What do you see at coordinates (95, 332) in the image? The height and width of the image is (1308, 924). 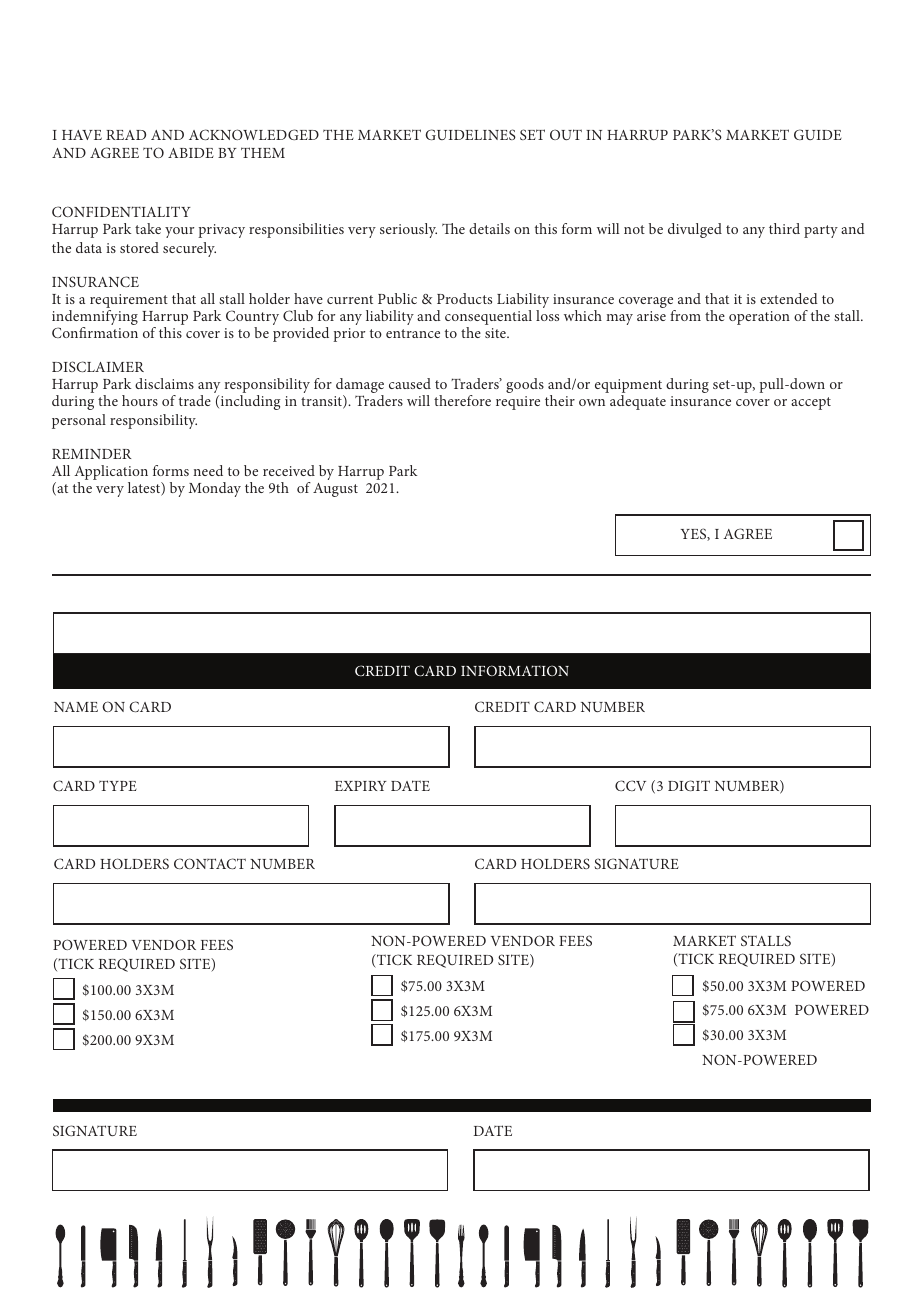 I see `Confirmation` at bounding box center [95, 332].
